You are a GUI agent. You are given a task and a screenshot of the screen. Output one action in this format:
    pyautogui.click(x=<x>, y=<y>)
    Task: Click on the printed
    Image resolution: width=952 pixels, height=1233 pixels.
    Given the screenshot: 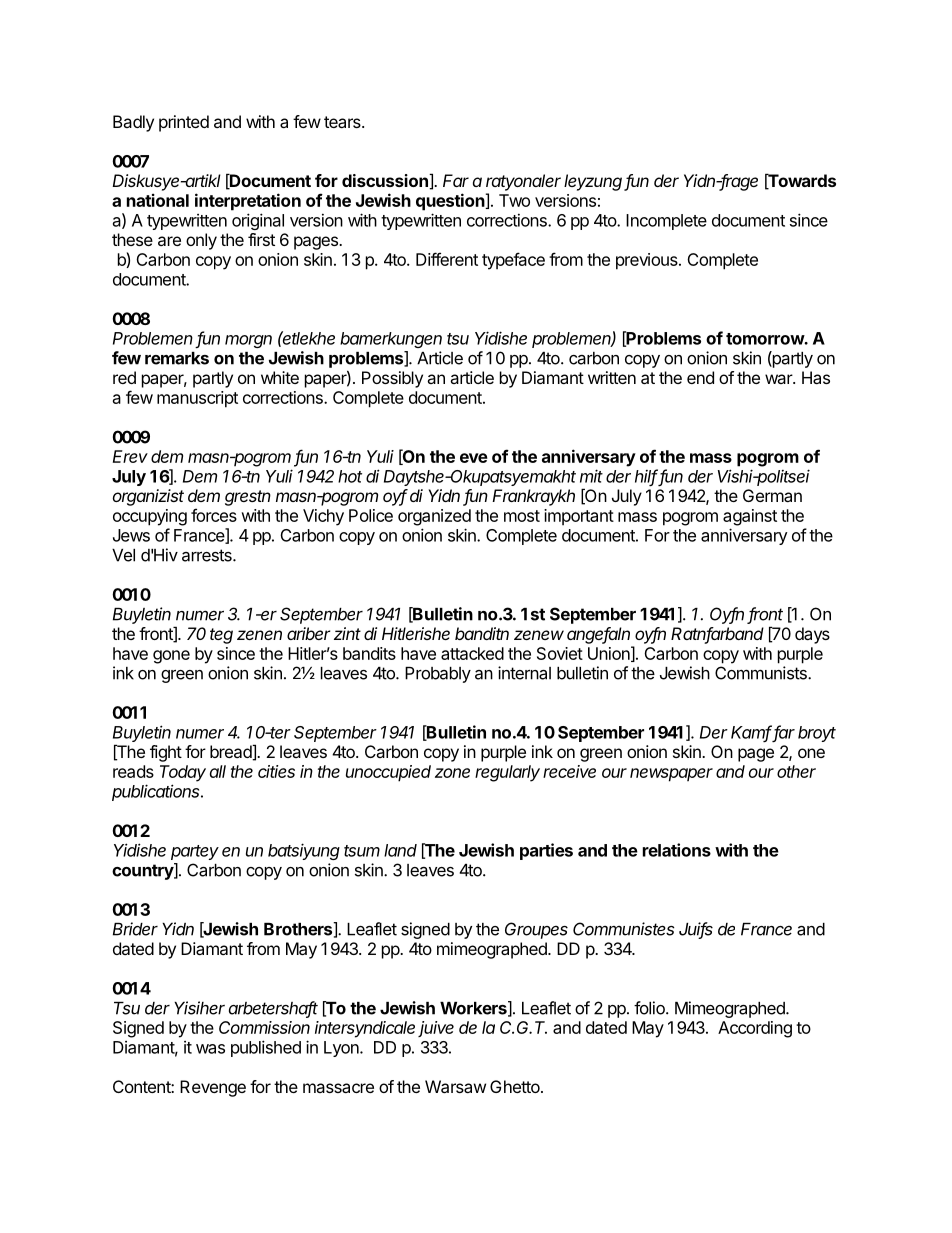 What is the action you would take?
    pyautogui.click(x=184, y=123)
